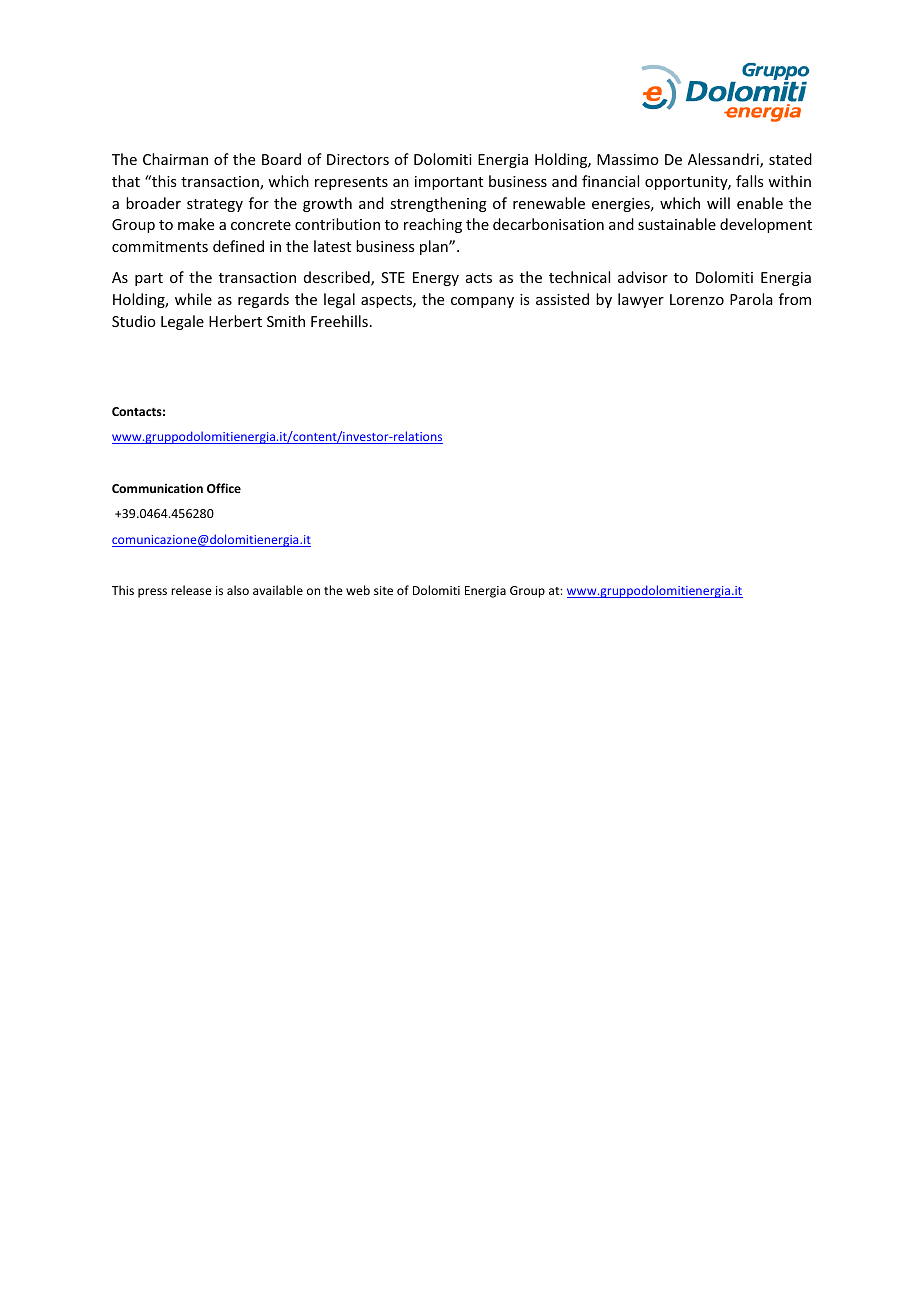  What do you see at coordinates (482, 302) in the screenshot?
I see `company` at bounding box center [482, 302].
